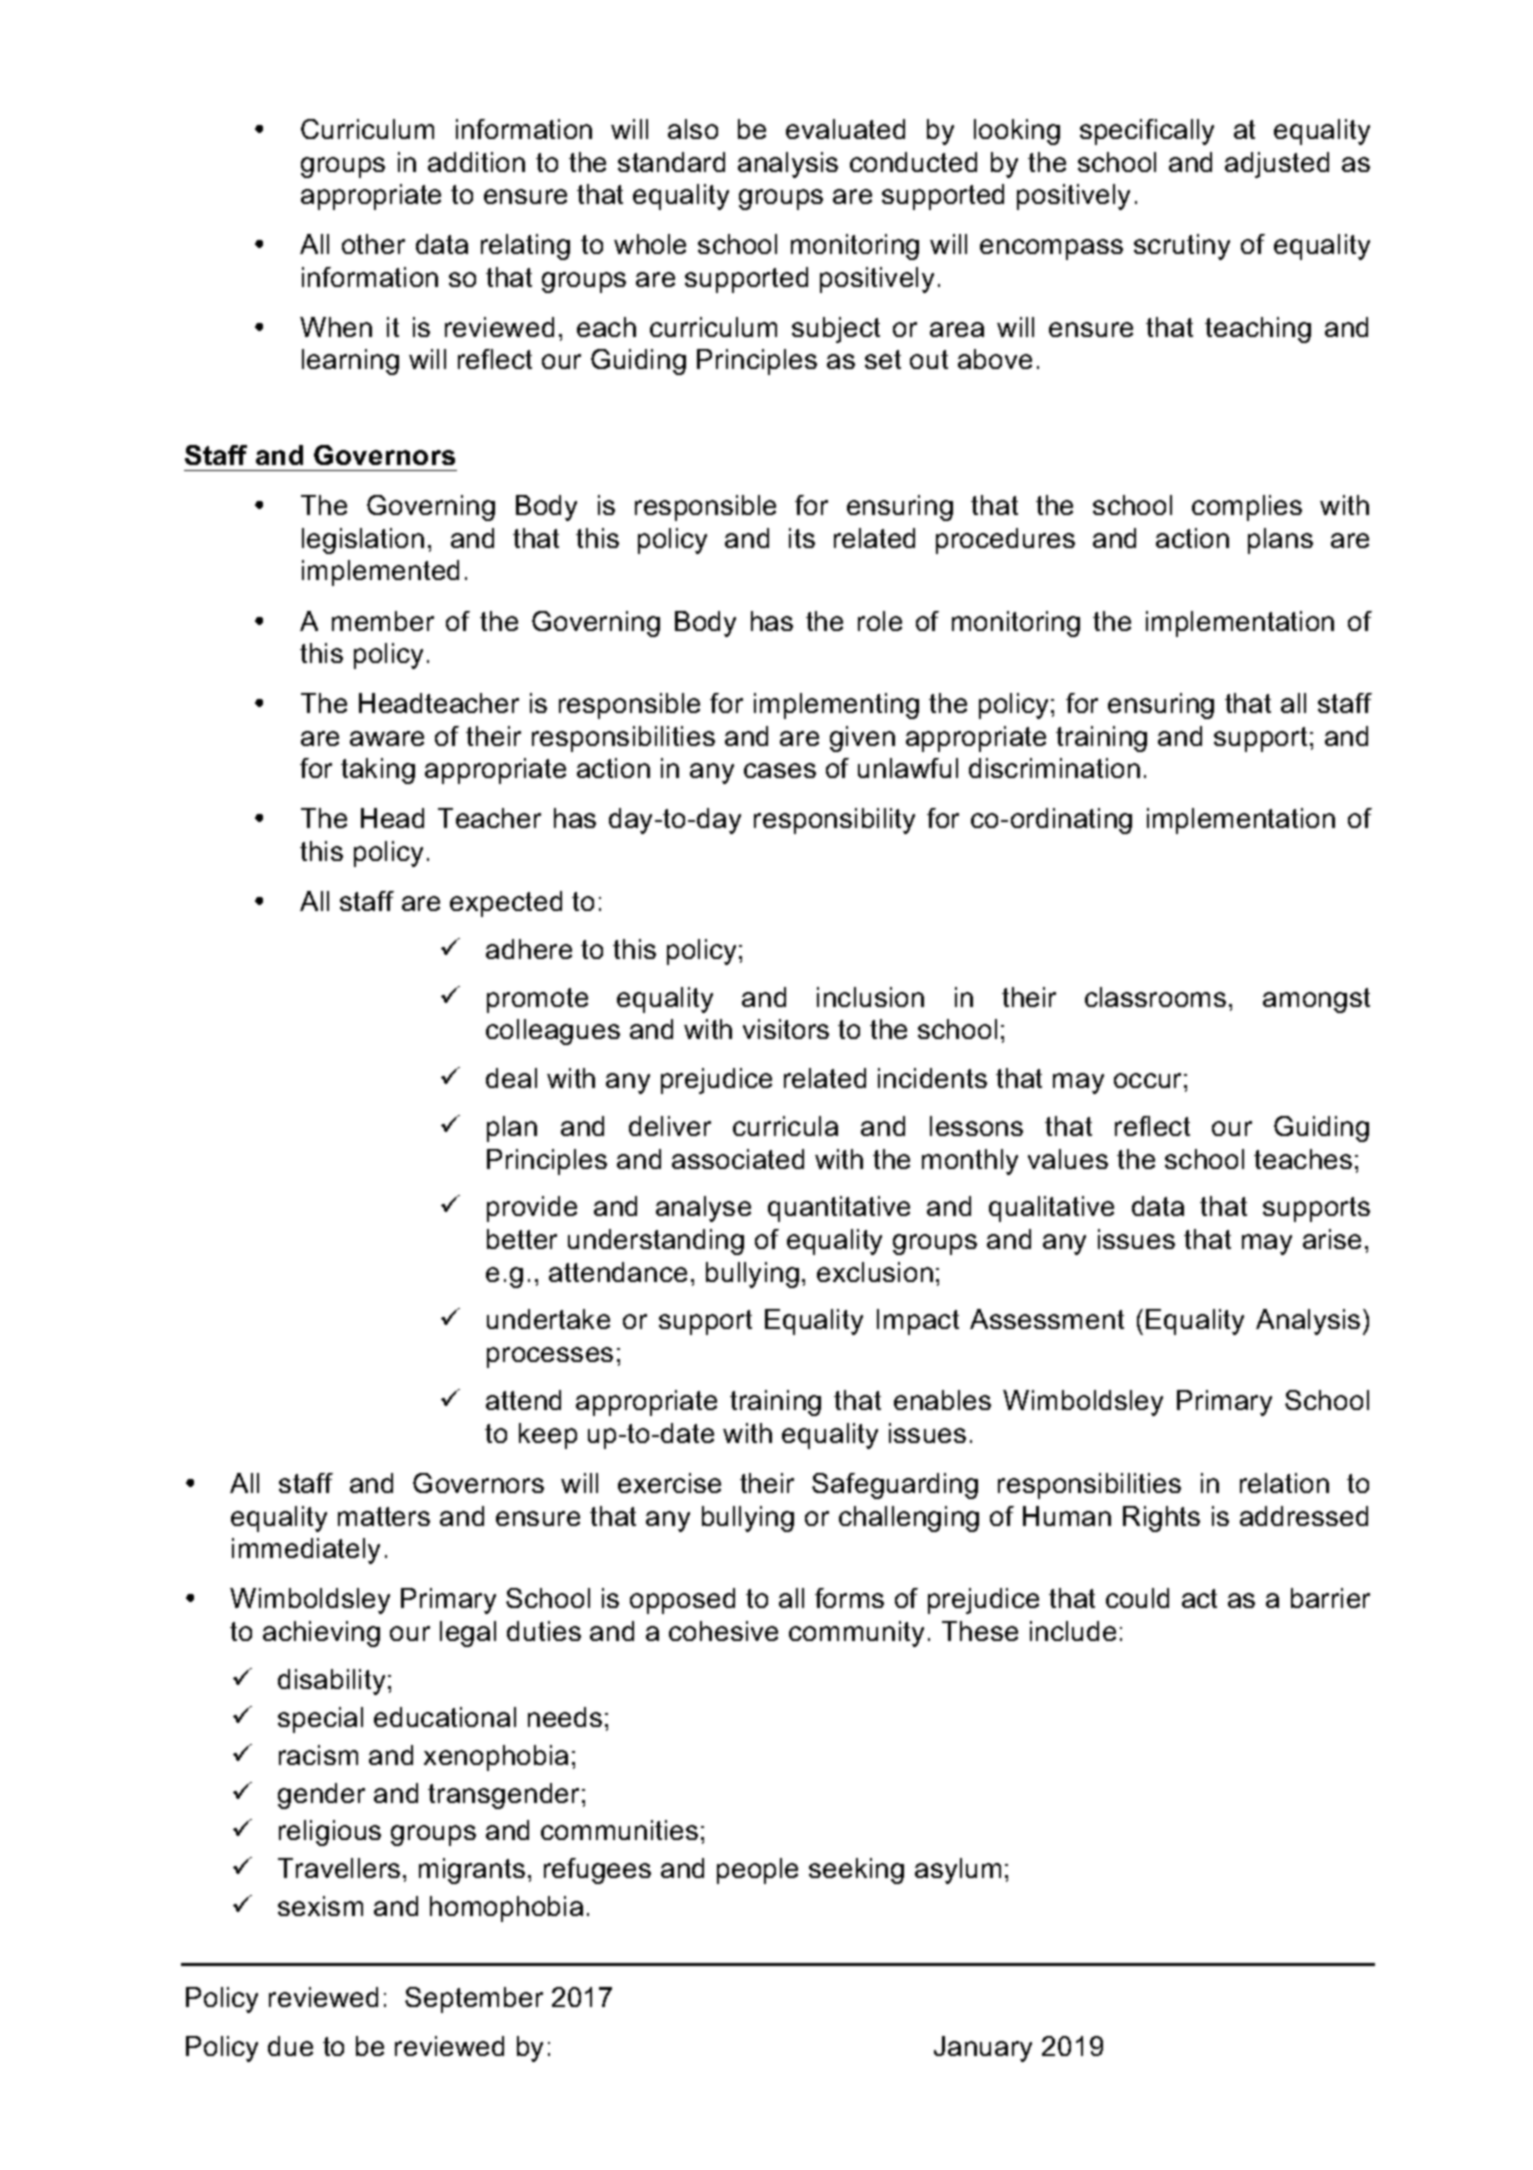  I want to click on responsibility, so click(834, 821).
